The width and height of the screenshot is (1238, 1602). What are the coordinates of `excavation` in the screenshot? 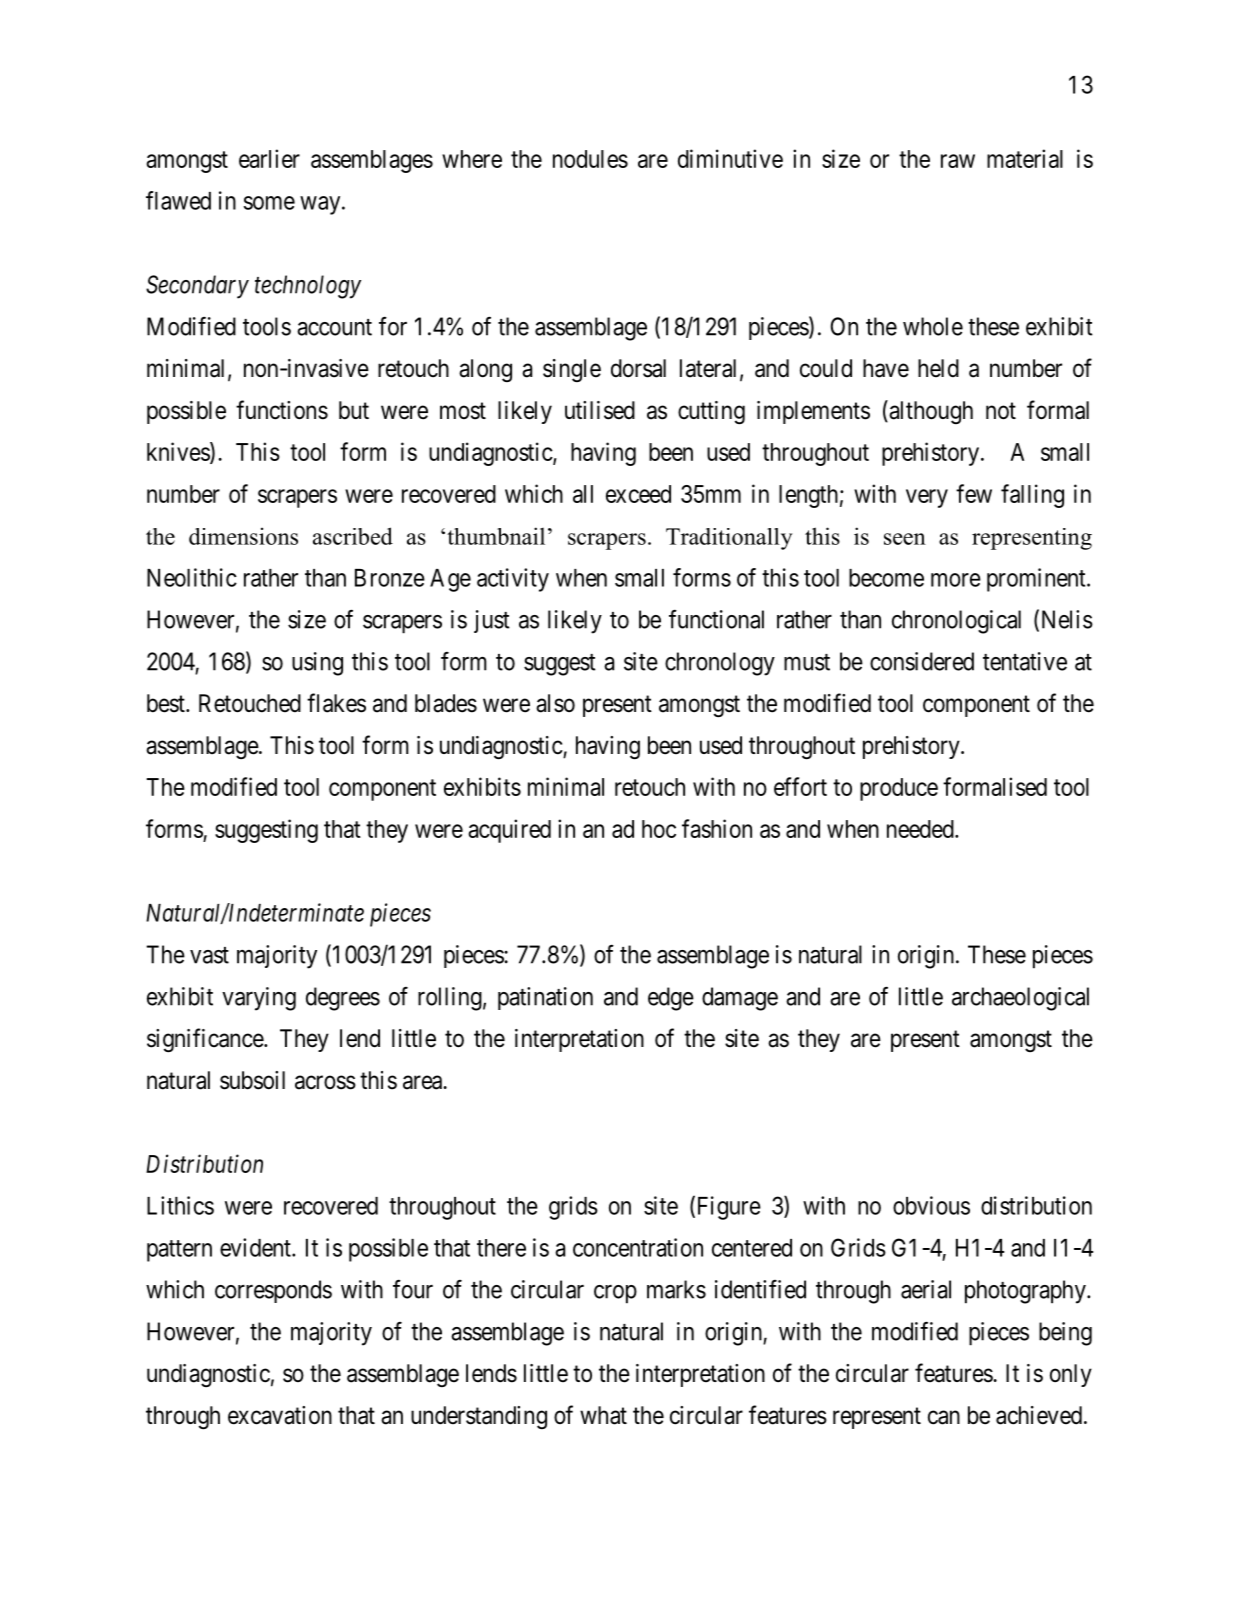 It's located at (280, 1415).
